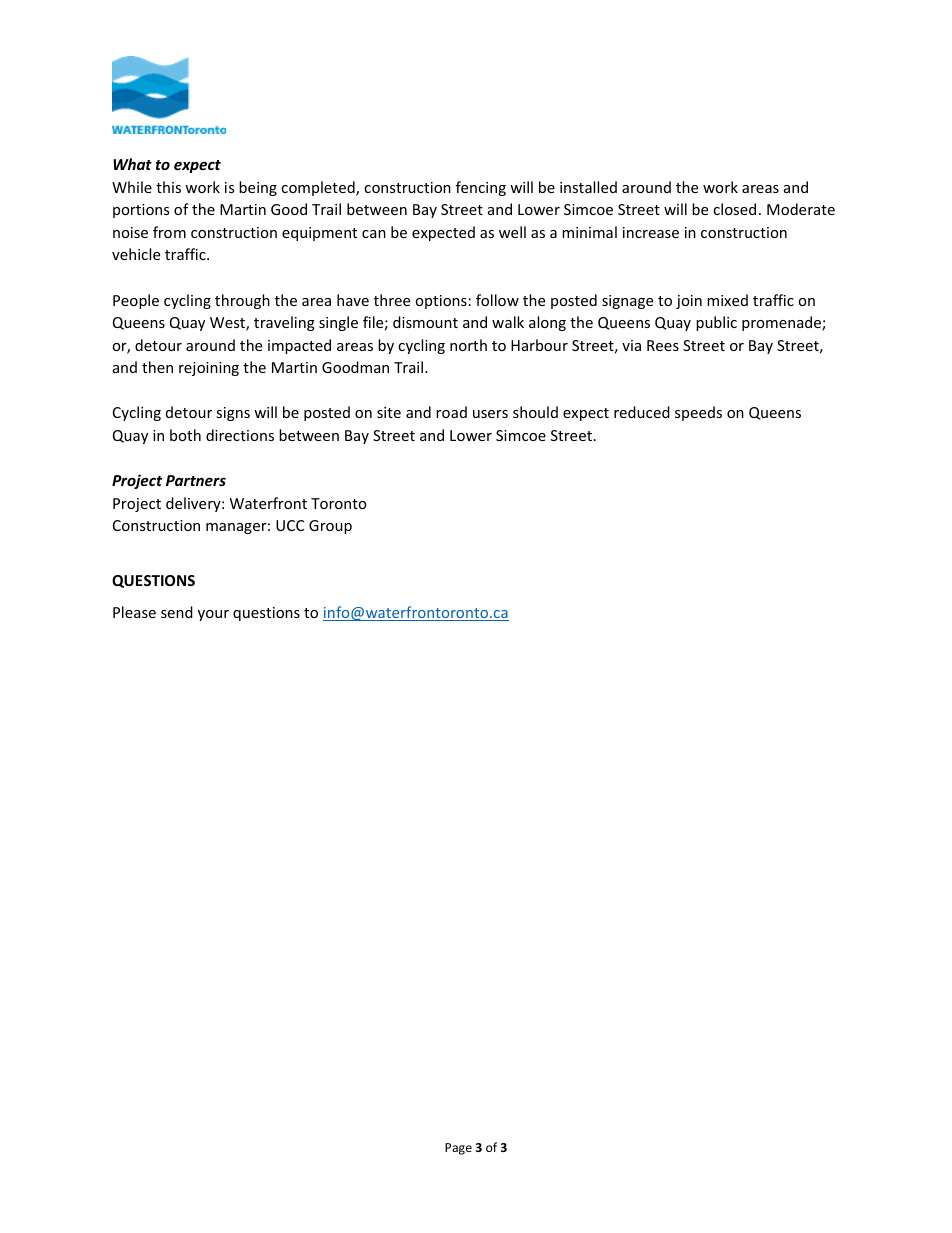 Image resolution: width=952 pixels, height=1233 pixels. Describe the element at coordinates (233, 414) in the image. I see `signs` at that location.
